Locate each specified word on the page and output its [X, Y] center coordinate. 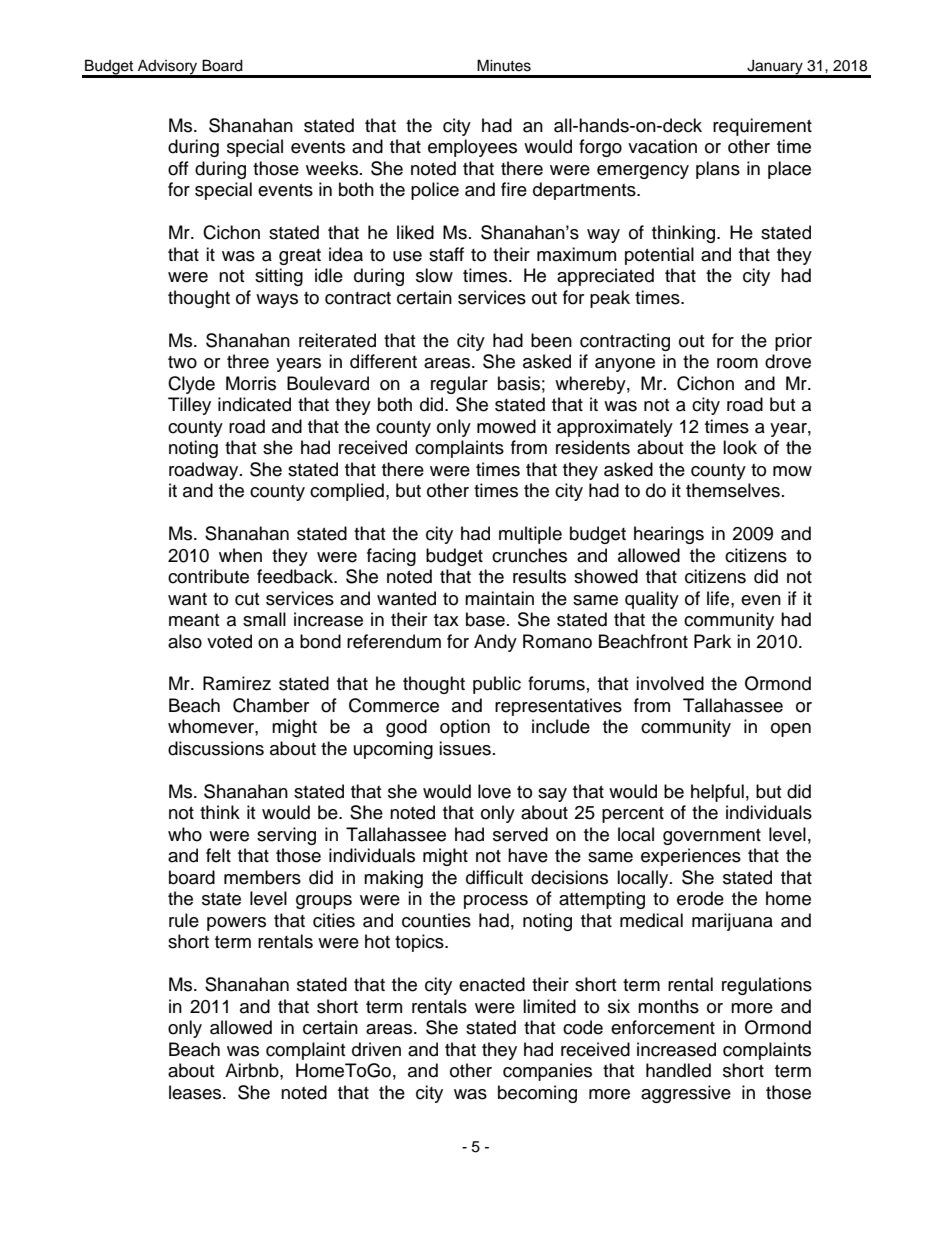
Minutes [504, 65]
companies [547, 1072]
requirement [762, 127]
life [719, 598]
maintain [499, 598]
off [178, 168]
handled [678, 1070]
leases [196, 1092]
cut [247, 599]
